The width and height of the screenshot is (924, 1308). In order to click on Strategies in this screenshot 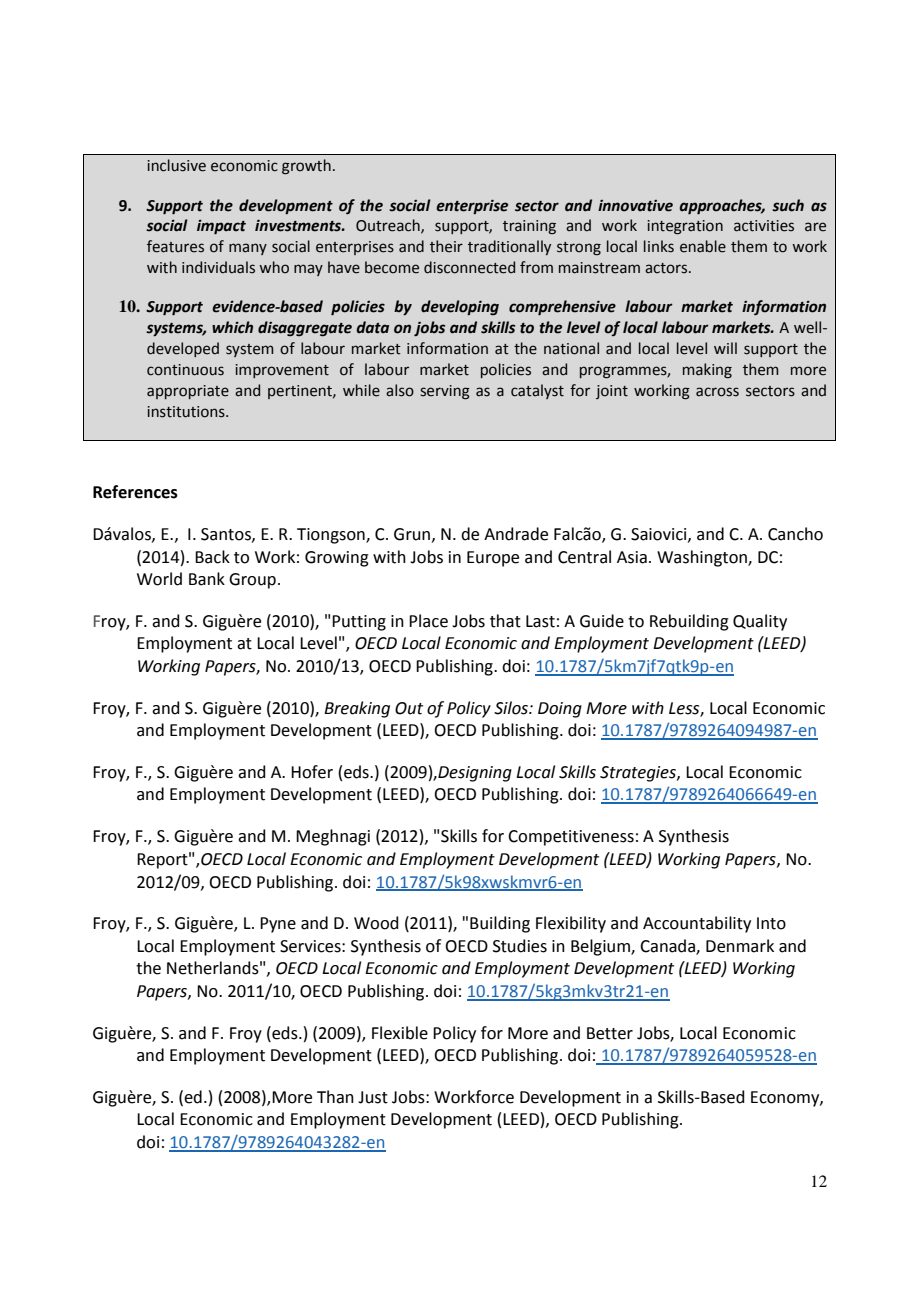, I will do `click(639, 774)`.
